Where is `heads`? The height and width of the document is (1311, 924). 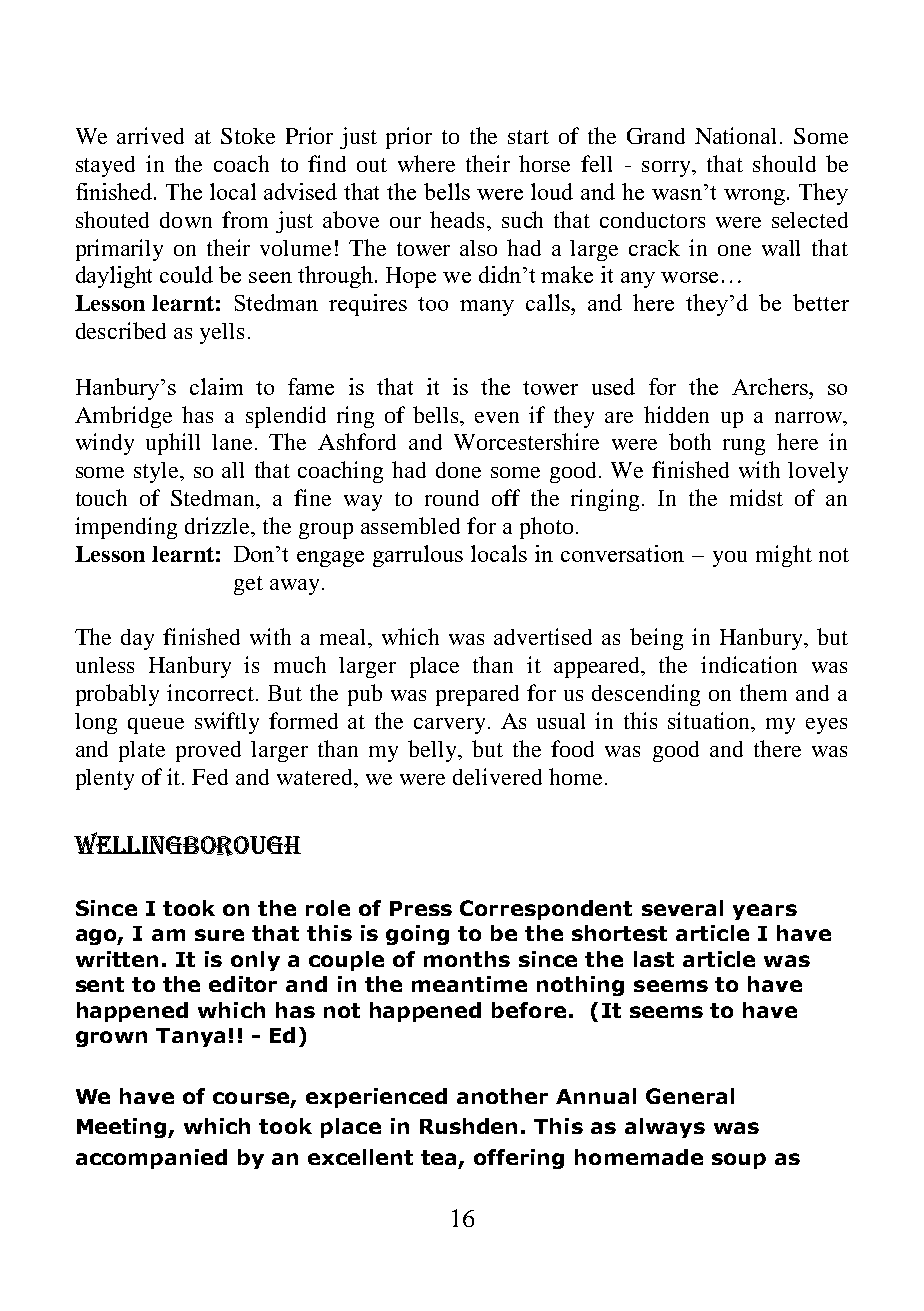 heads is located at coordinates (457, 219).
